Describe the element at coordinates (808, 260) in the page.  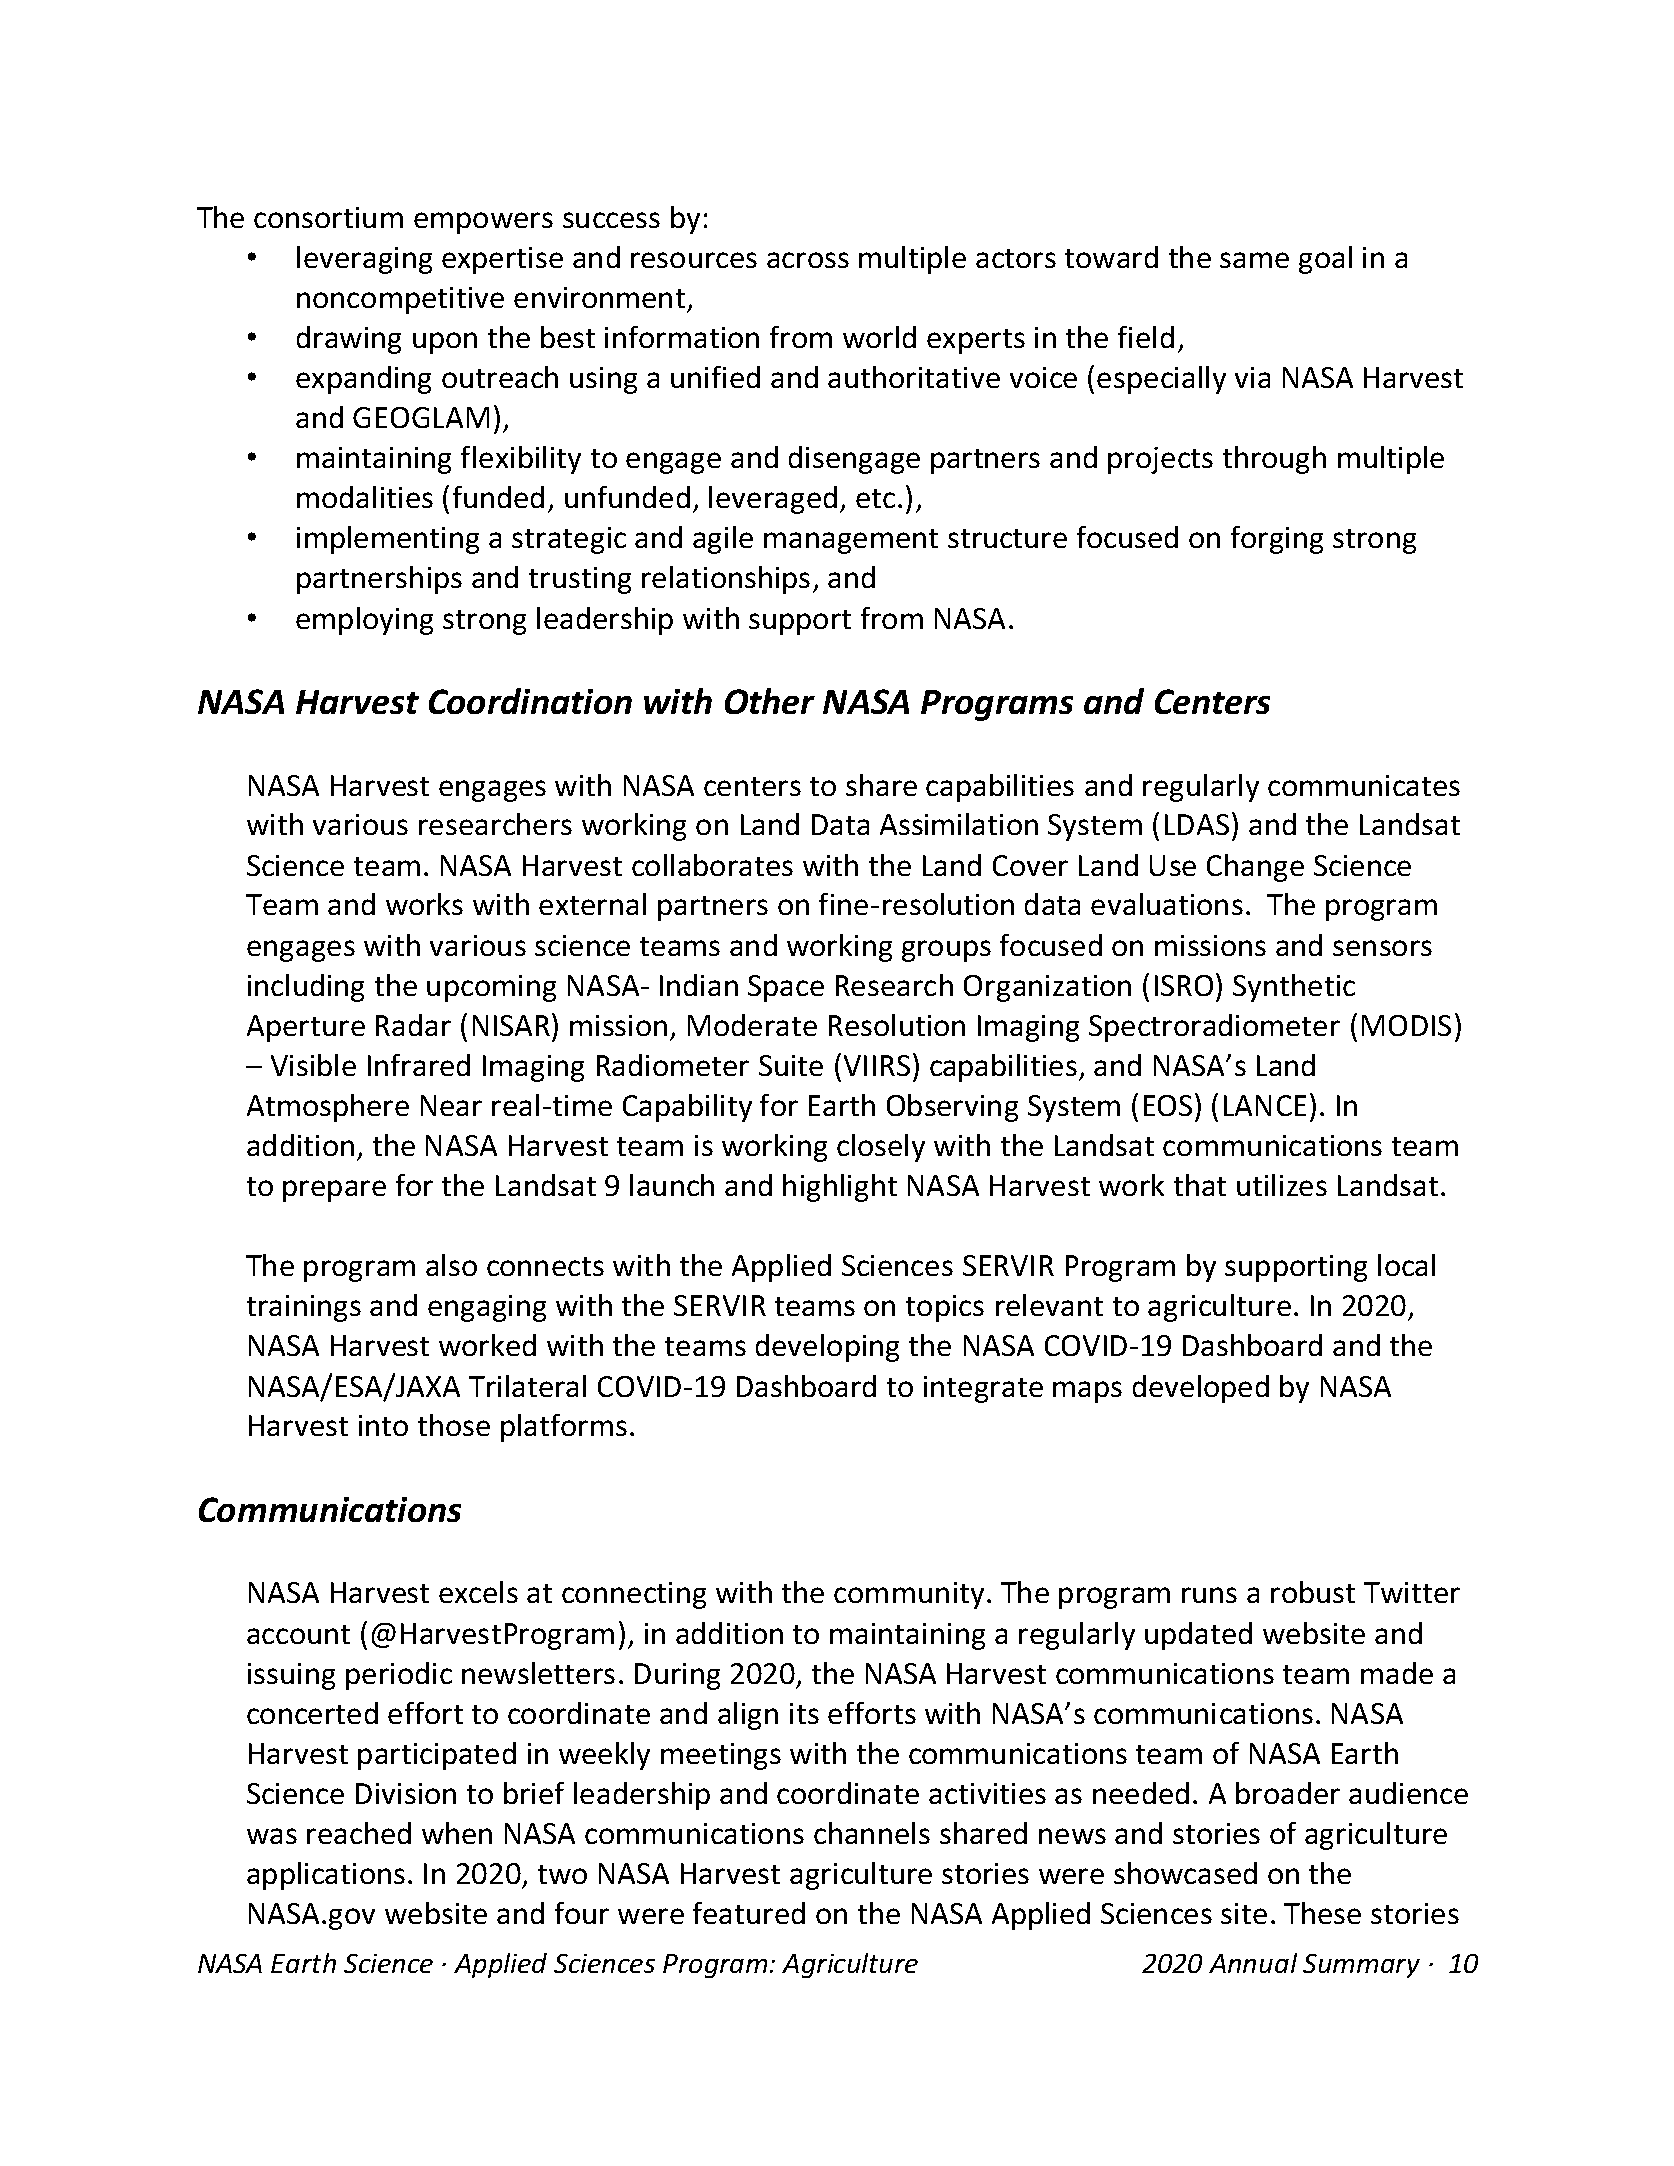
I see `across` at that location.
